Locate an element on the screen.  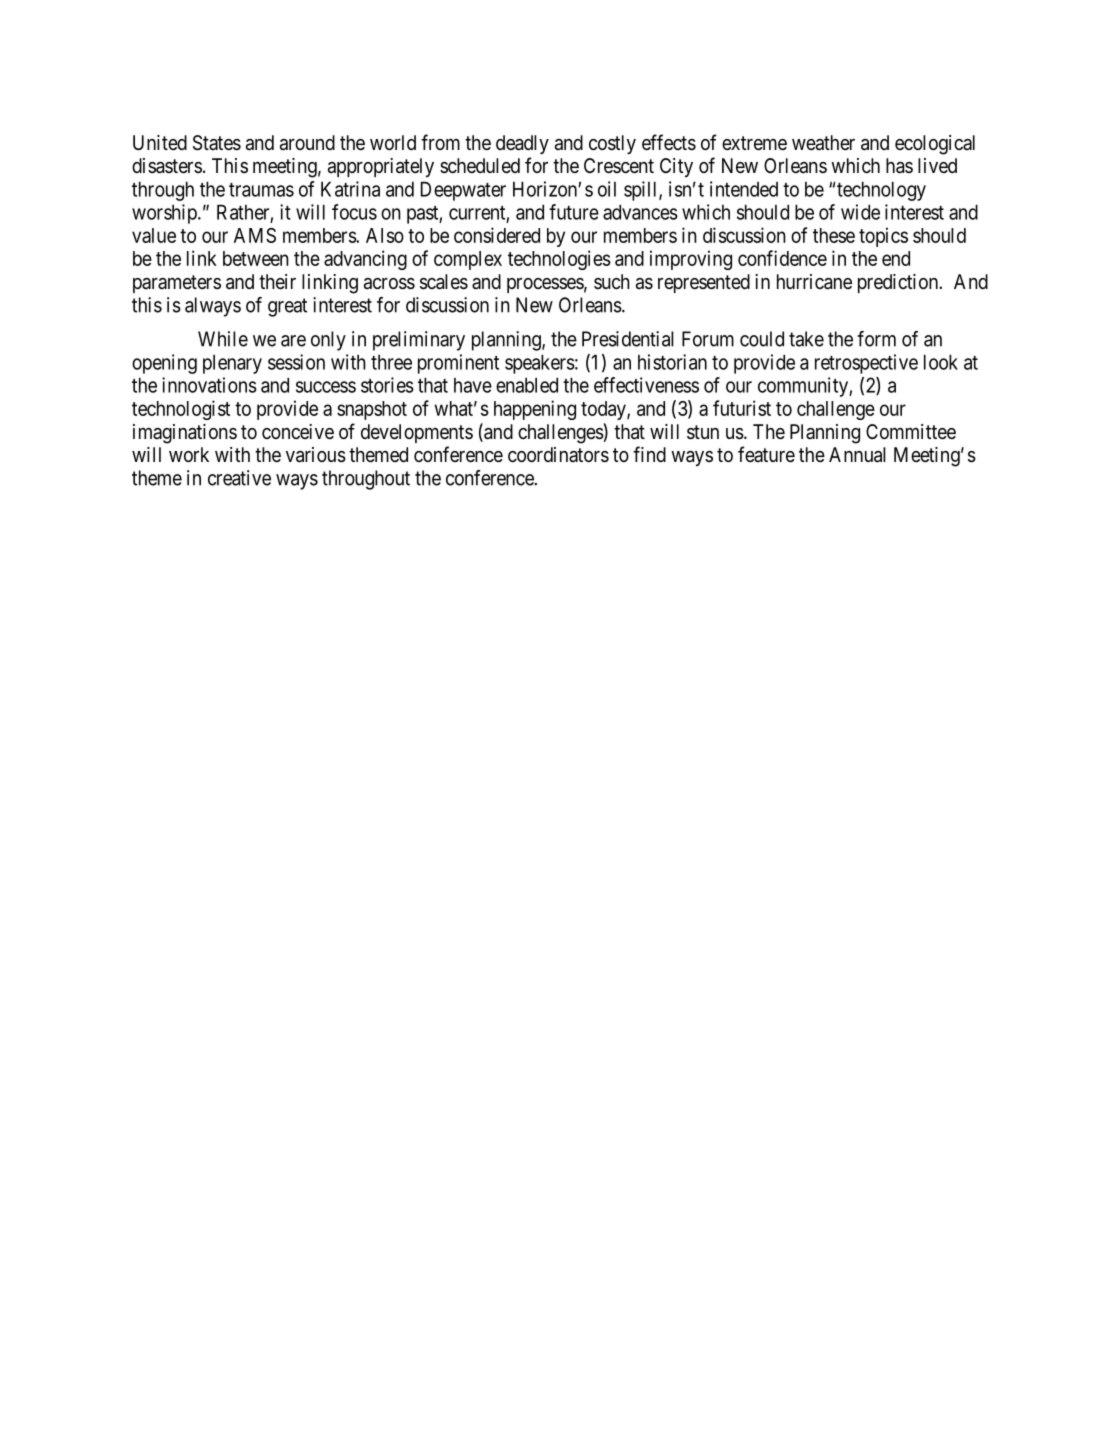
creative is located at coordinates (239, 478).
